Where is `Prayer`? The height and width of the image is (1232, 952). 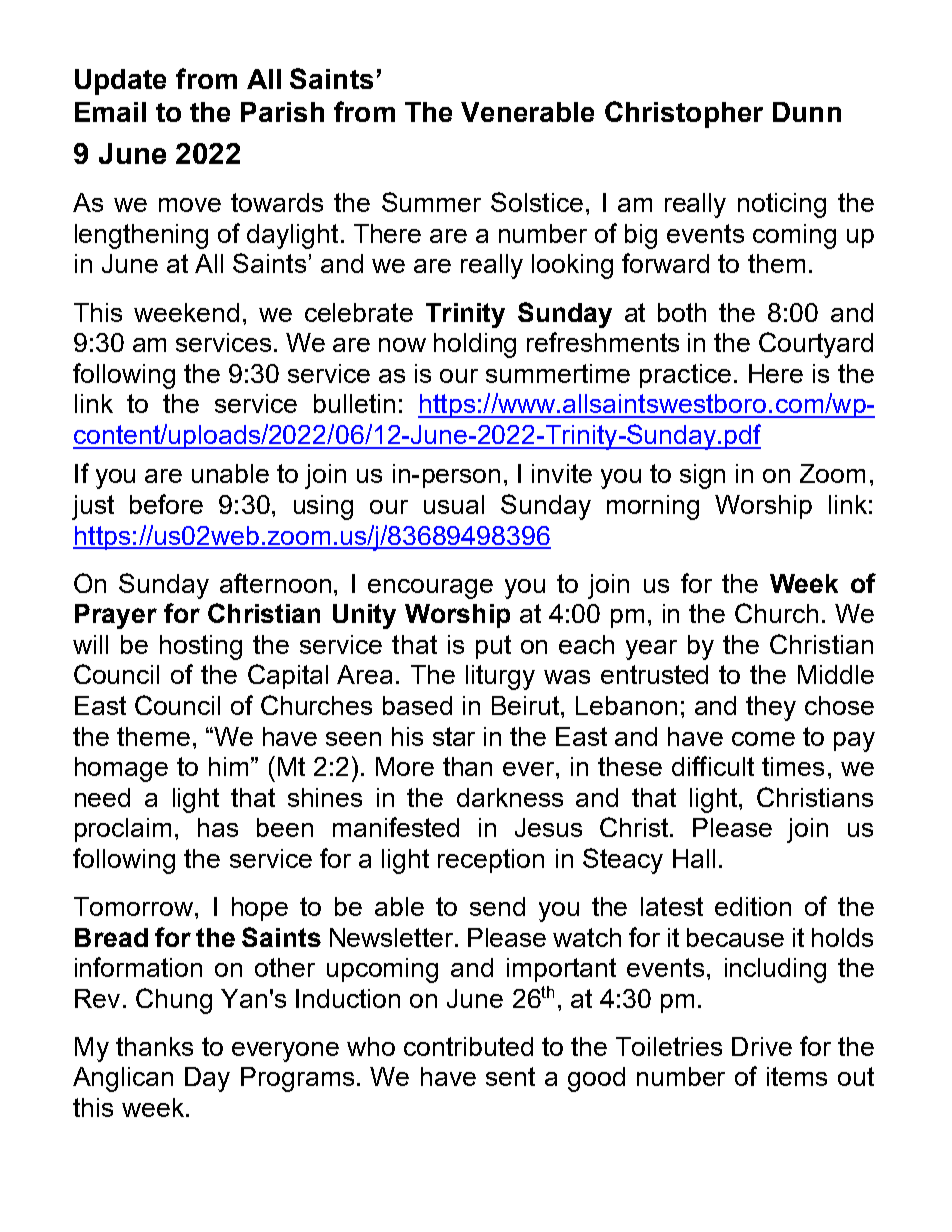 Prayer is located at coordinates (116, 616).
